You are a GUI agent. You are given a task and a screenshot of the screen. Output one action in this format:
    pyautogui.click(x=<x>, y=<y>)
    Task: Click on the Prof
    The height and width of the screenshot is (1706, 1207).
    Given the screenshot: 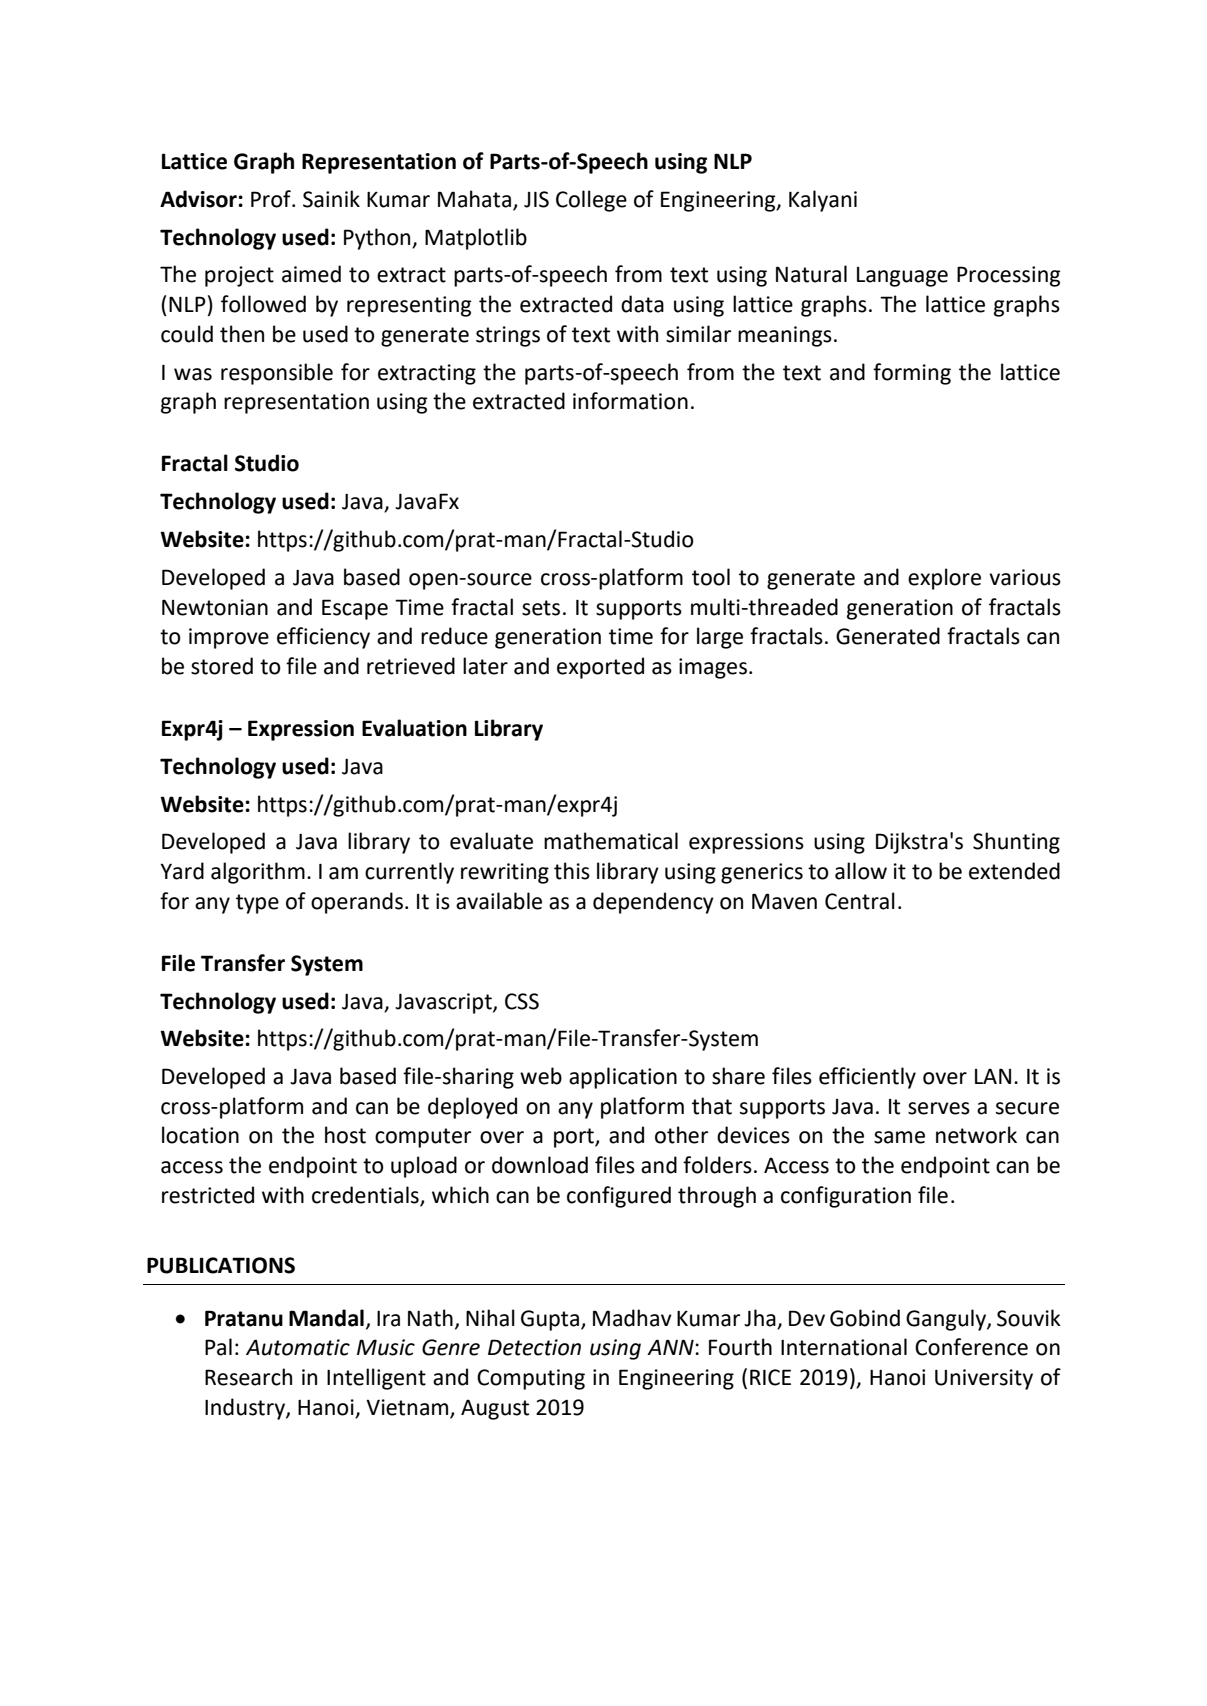 What is the action you would take?
    pyautogui.click(x=272, y=199)
